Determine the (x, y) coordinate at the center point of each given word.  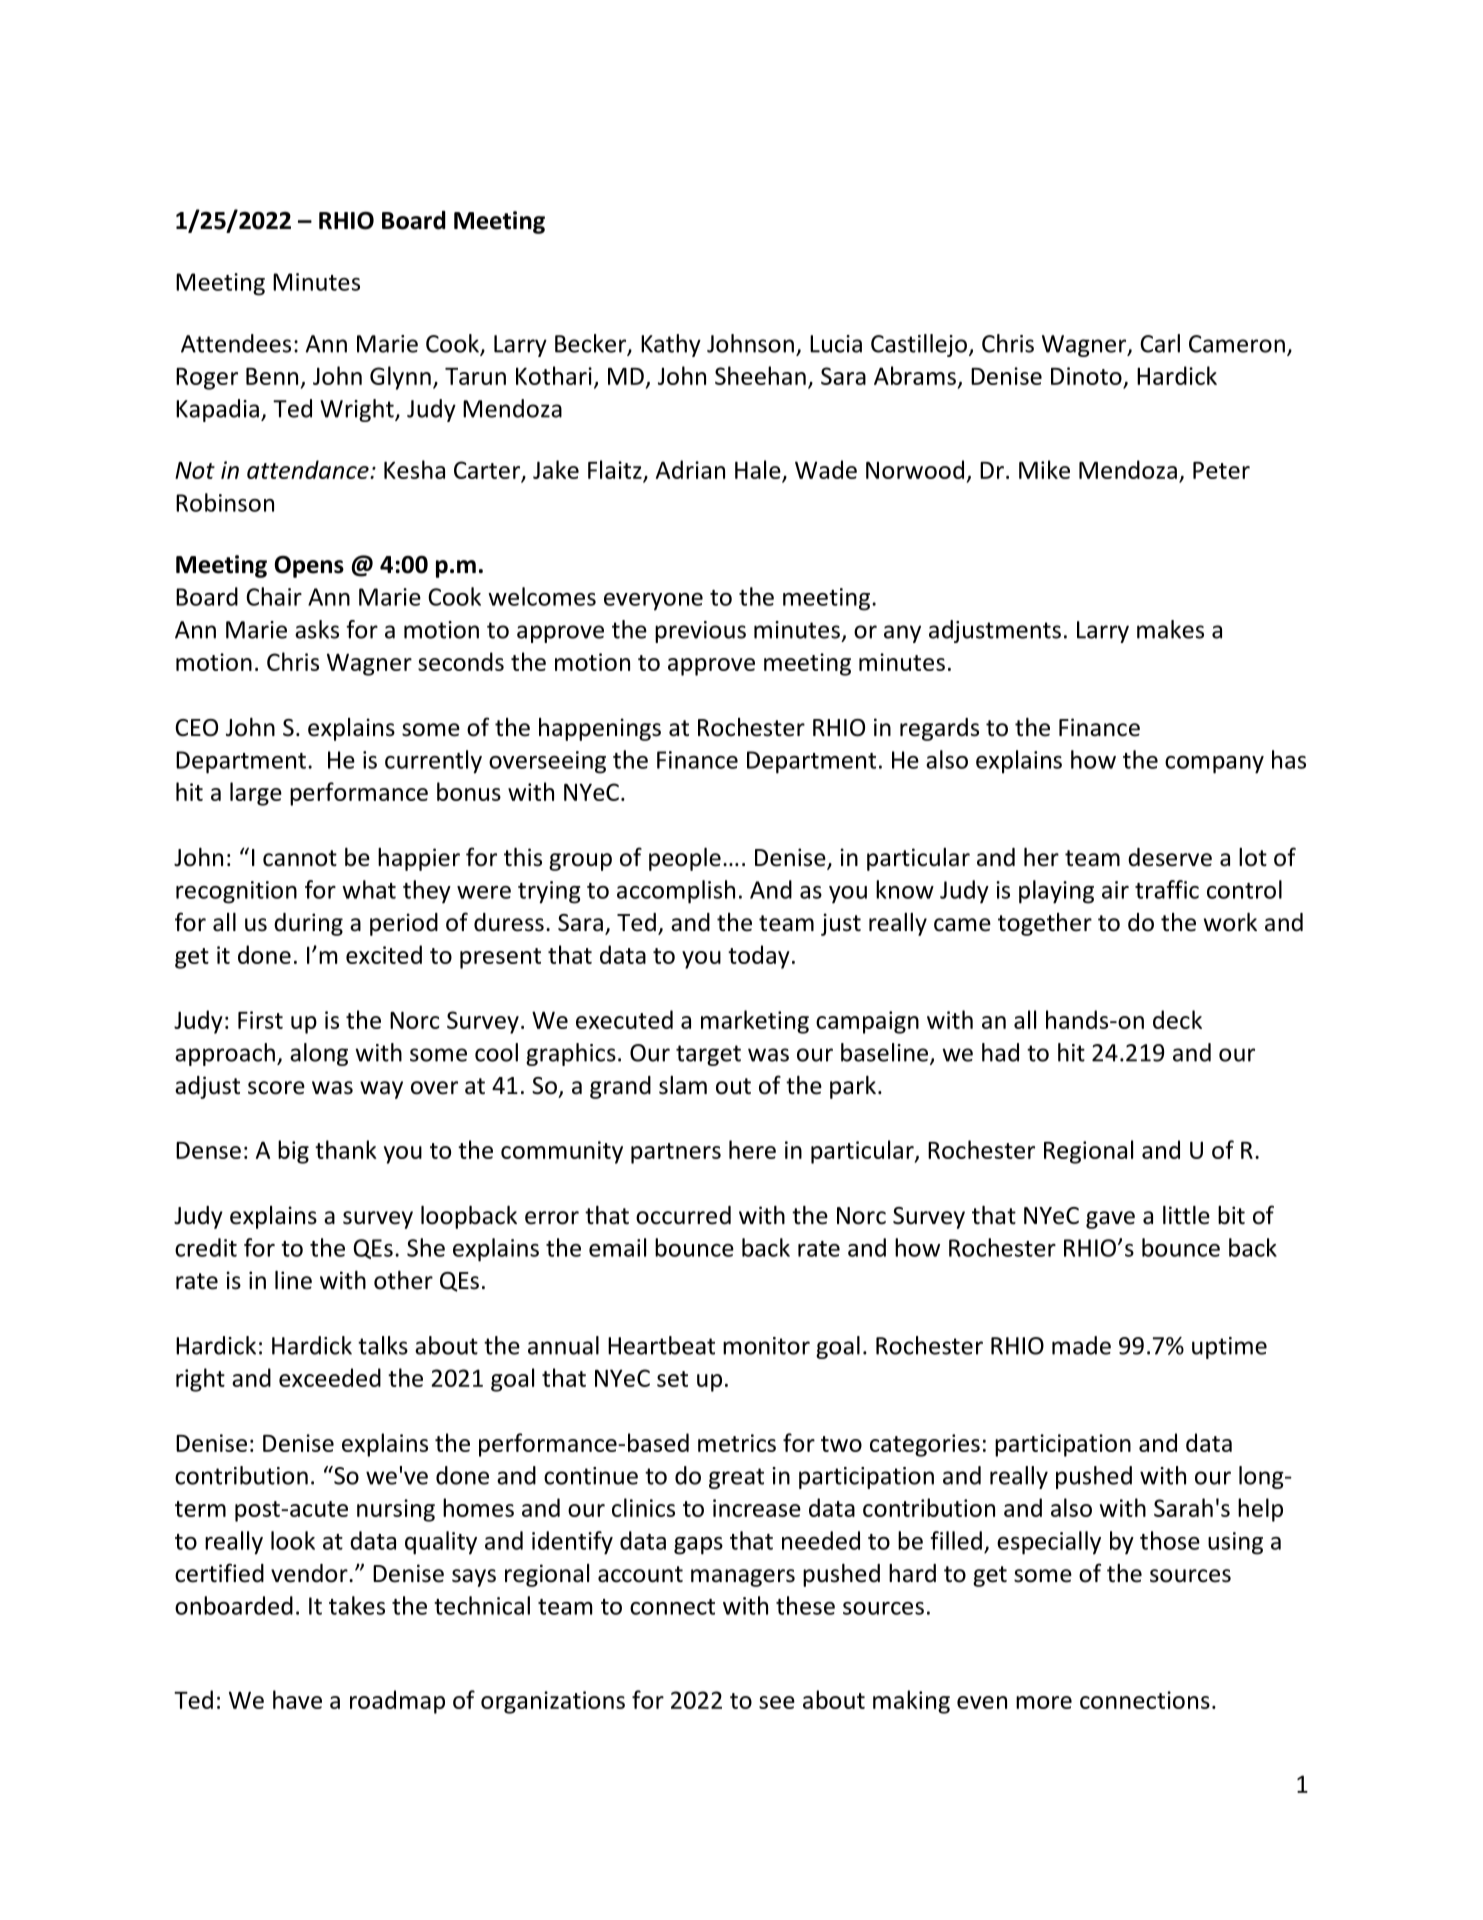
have (297, 1699)
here (752, 1149)
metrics (737, 1443)
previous (700, 632)
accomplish (676, 892)
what (369, 889)
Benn (272, 376)
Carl (1160, 343)
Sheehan (760, 375)
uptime (1229, 1348)
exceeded (330, 1377)
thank (346, 1149)
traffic (1167, 889)
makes (1170, 629)
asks (317, 629)
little (1186, 1215)
